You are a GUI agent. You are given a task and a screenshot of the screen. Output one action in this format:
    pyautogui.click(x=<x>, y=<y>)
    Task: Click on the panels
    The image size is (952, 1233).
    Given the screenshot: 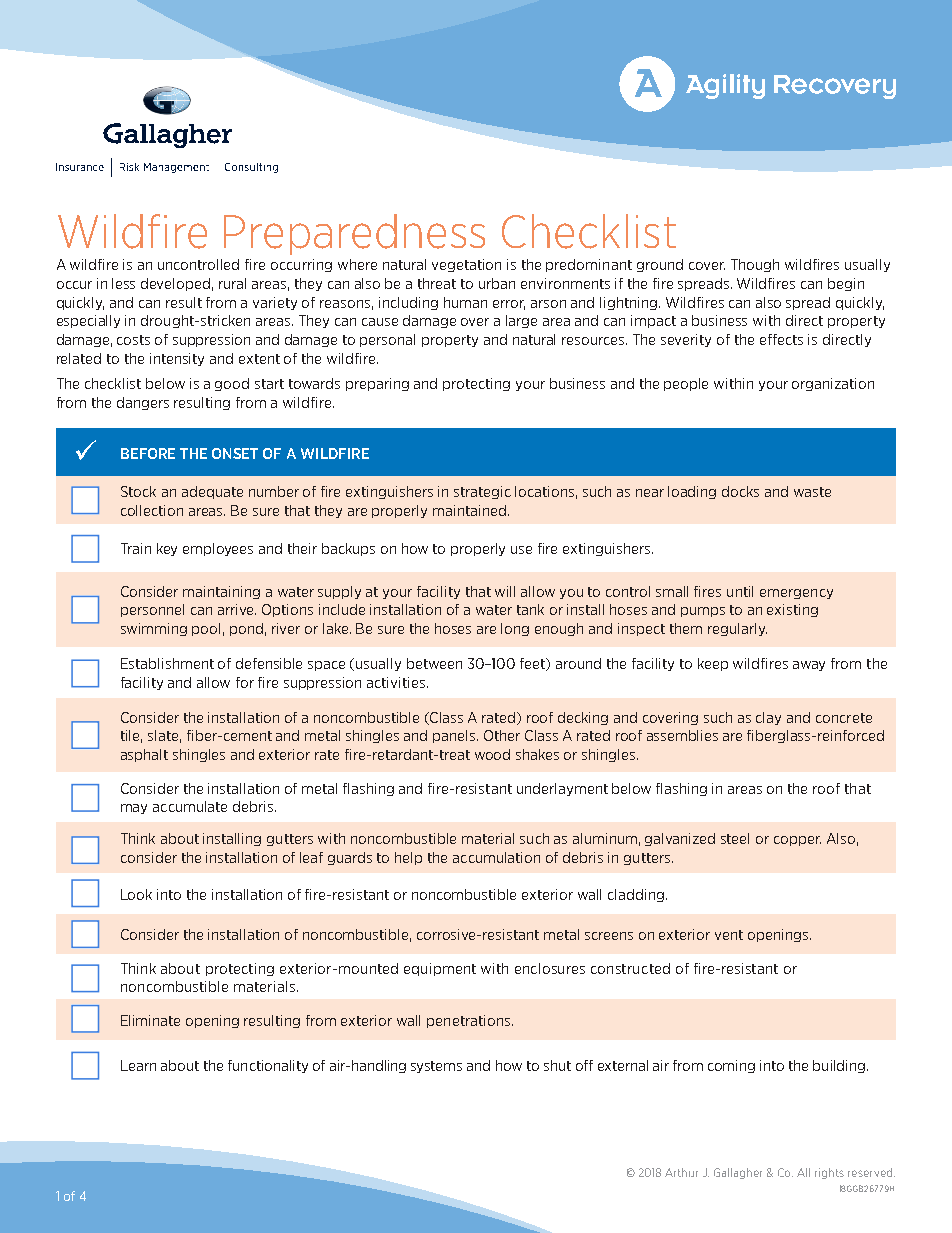 What is the action you would take?
    pyautogui.click(x=455, y=736)
